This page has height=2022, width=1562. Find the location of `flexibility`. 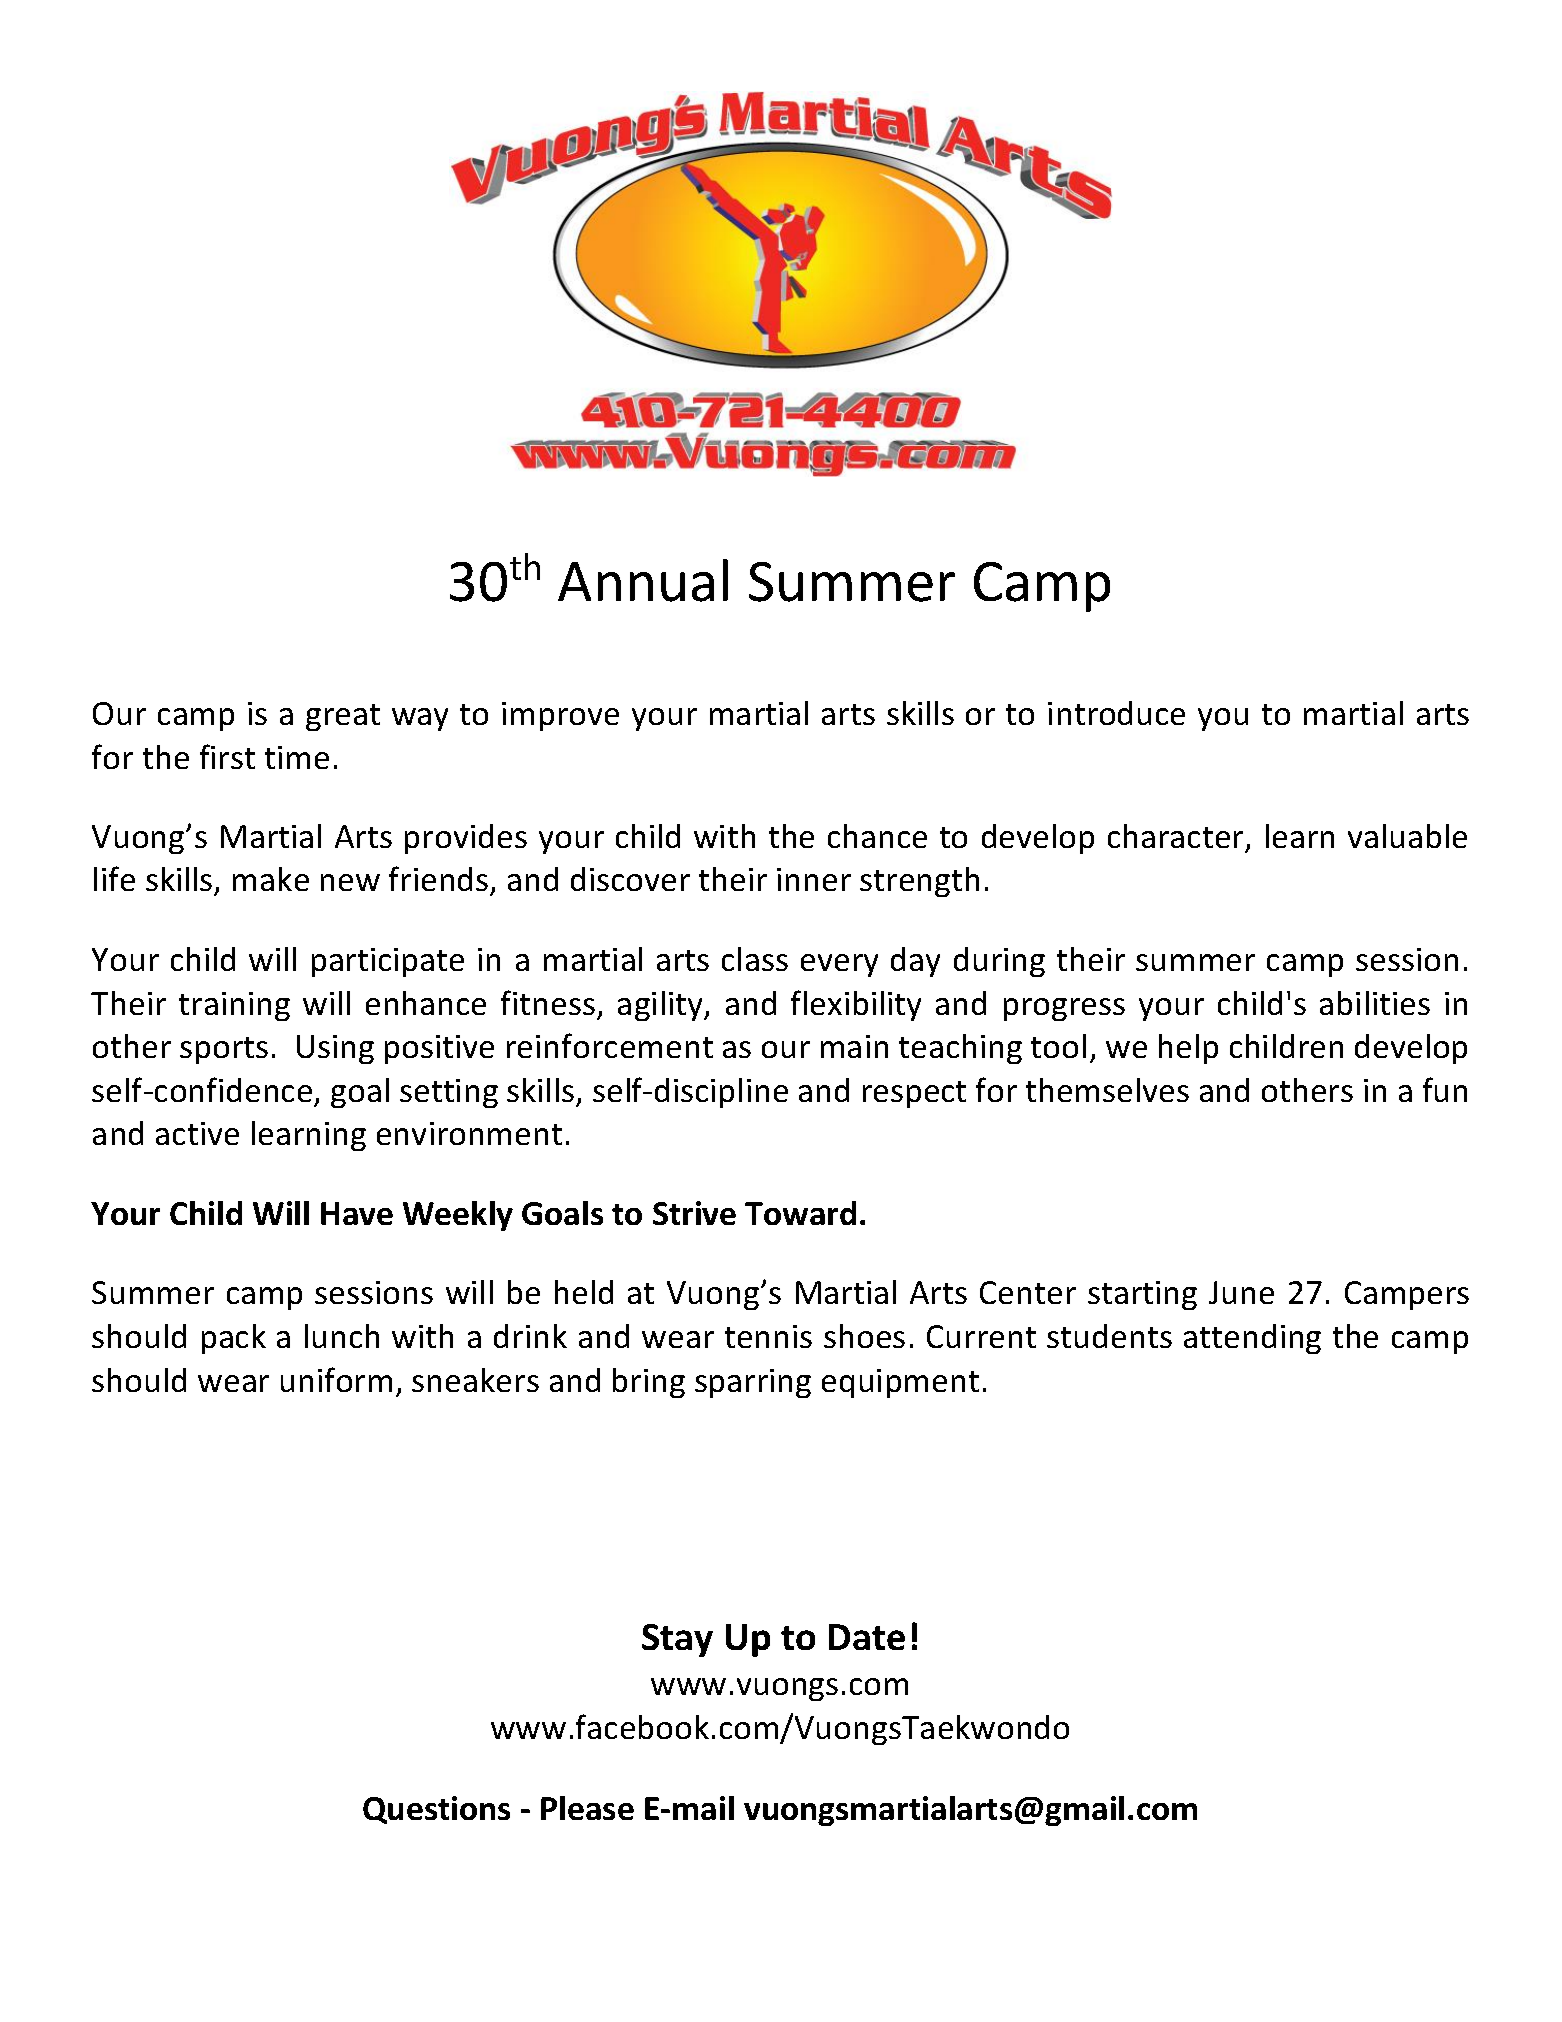

flexibility is located at coordinates (856, 1005).
